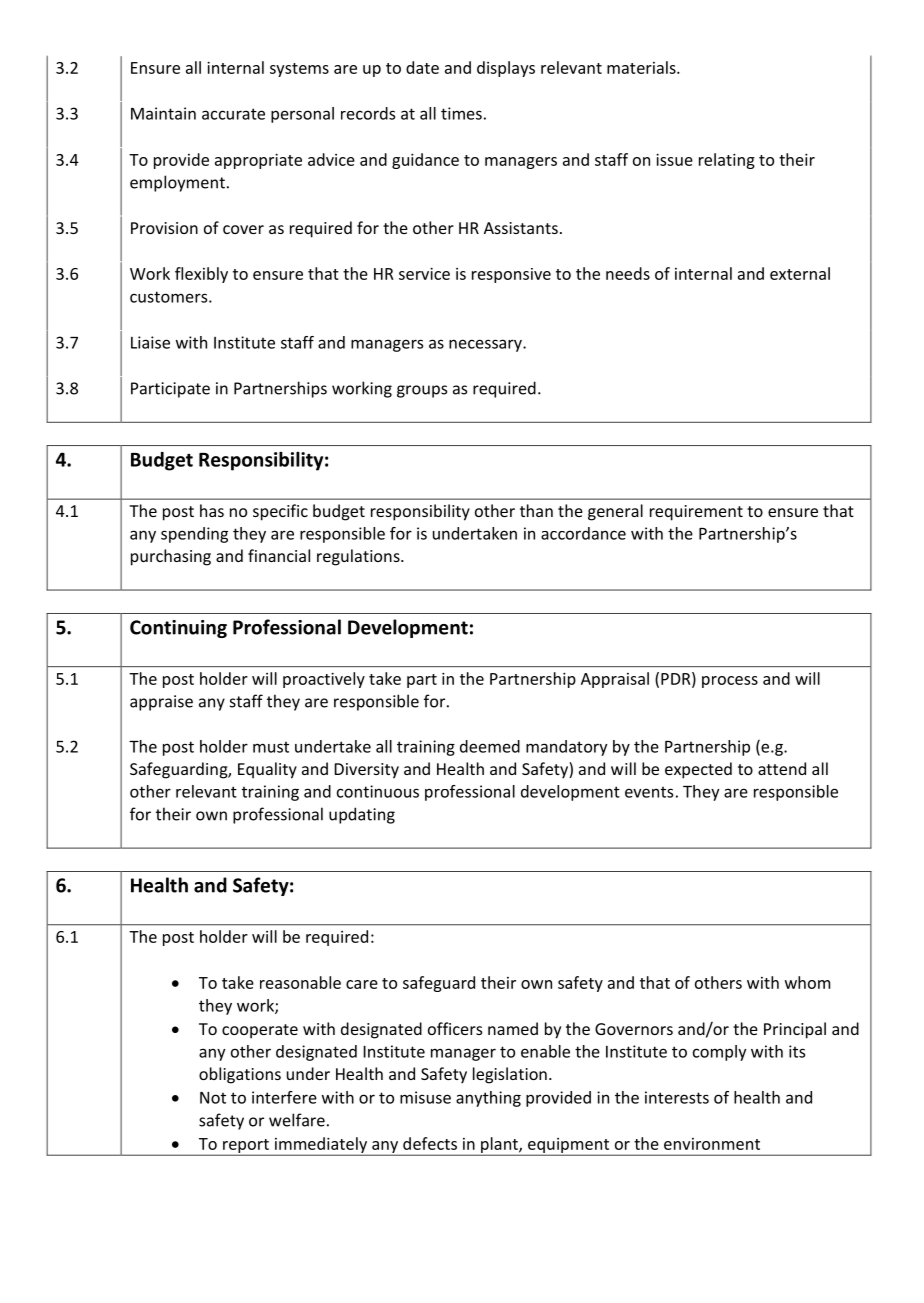 This page has width=924, height=1303. Describe the element at coordinates (536, 510) in the page. I see `than` at that location.
